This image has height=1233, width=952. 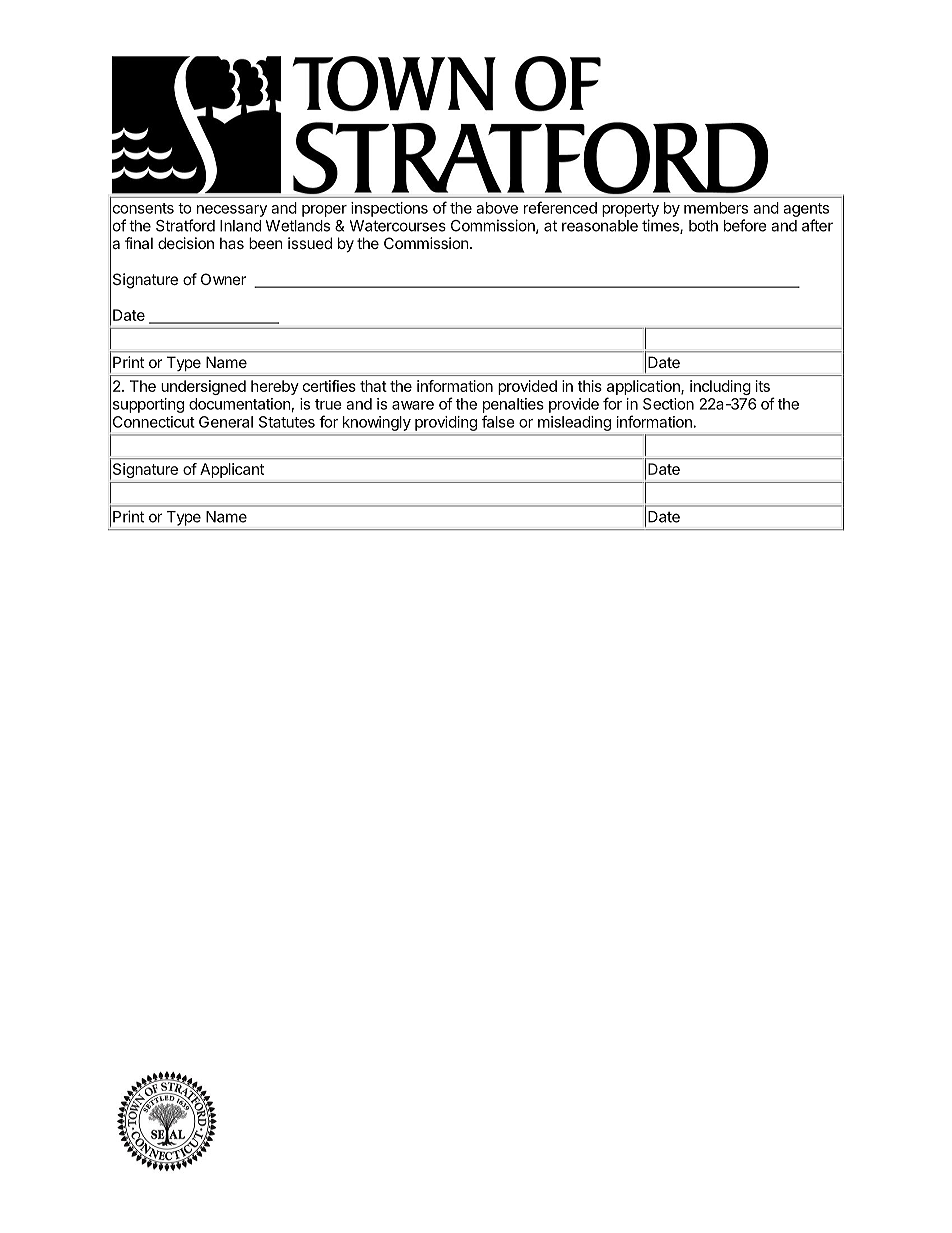 I want to click on its, so click(x=763, y=386).
